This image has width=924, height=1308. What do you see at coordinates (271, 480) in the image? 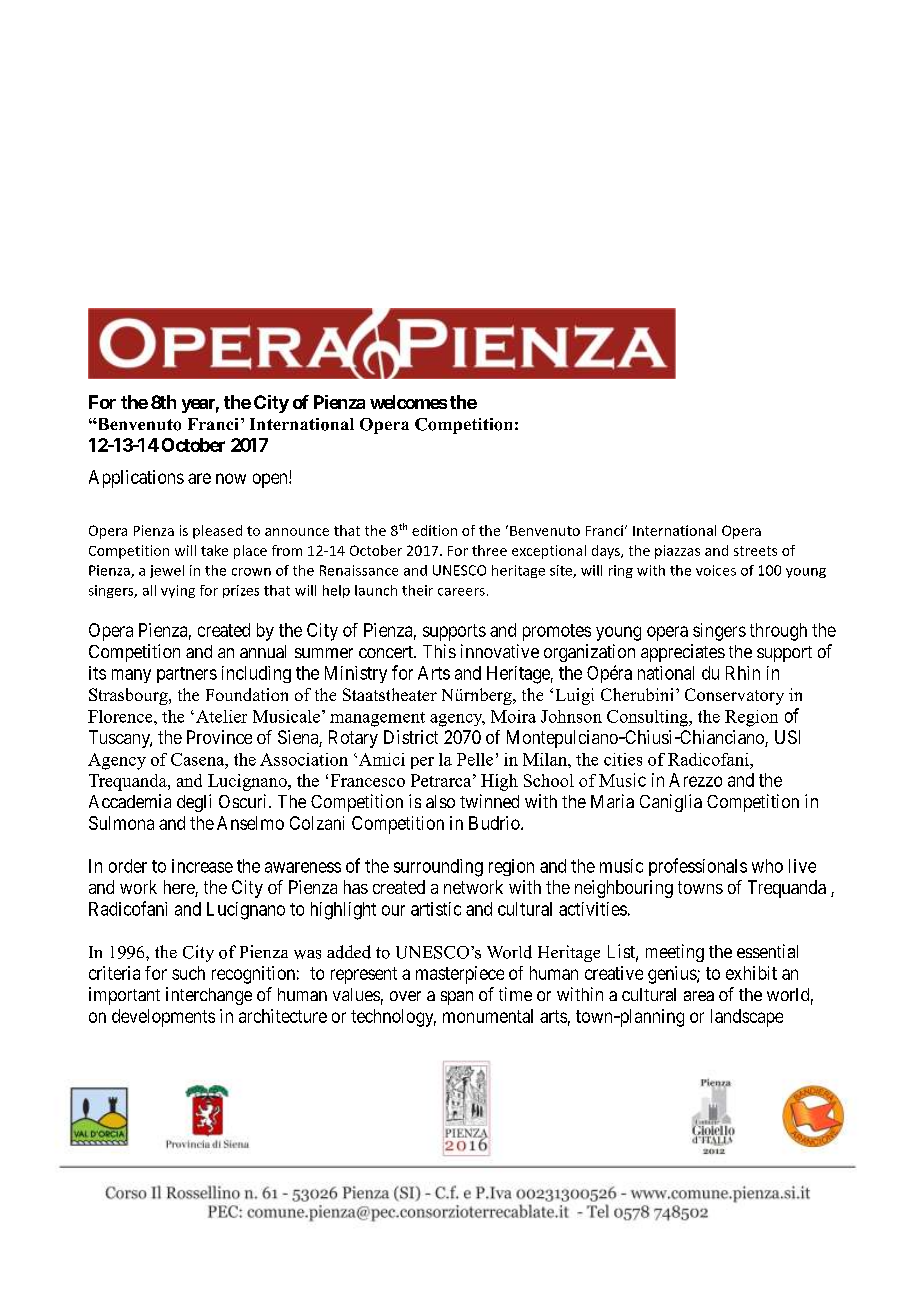
I see `open` at bounding box center [271, 480].
